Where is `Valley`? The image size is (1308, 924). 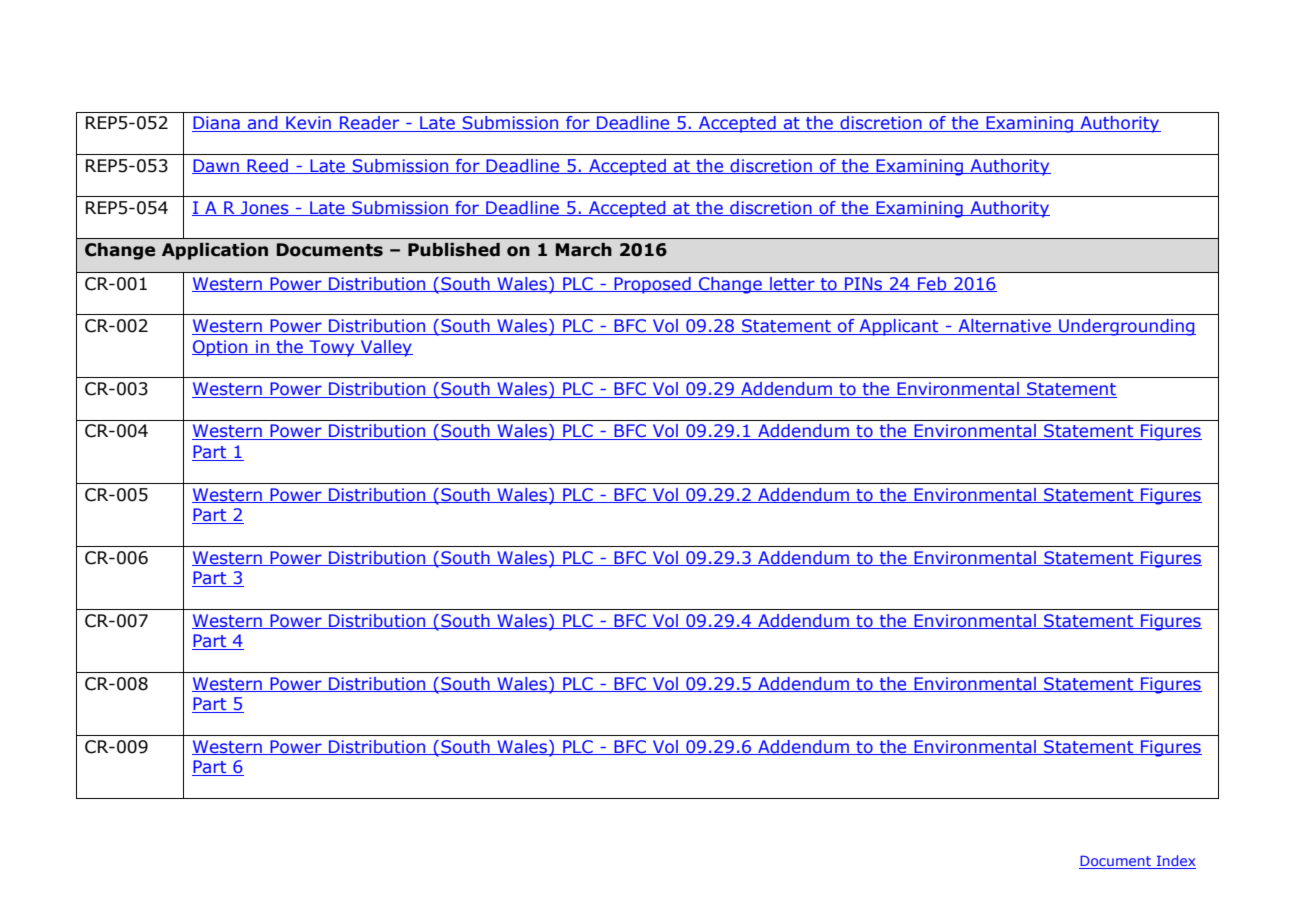
Valley is located at coordinates (386, 348).
